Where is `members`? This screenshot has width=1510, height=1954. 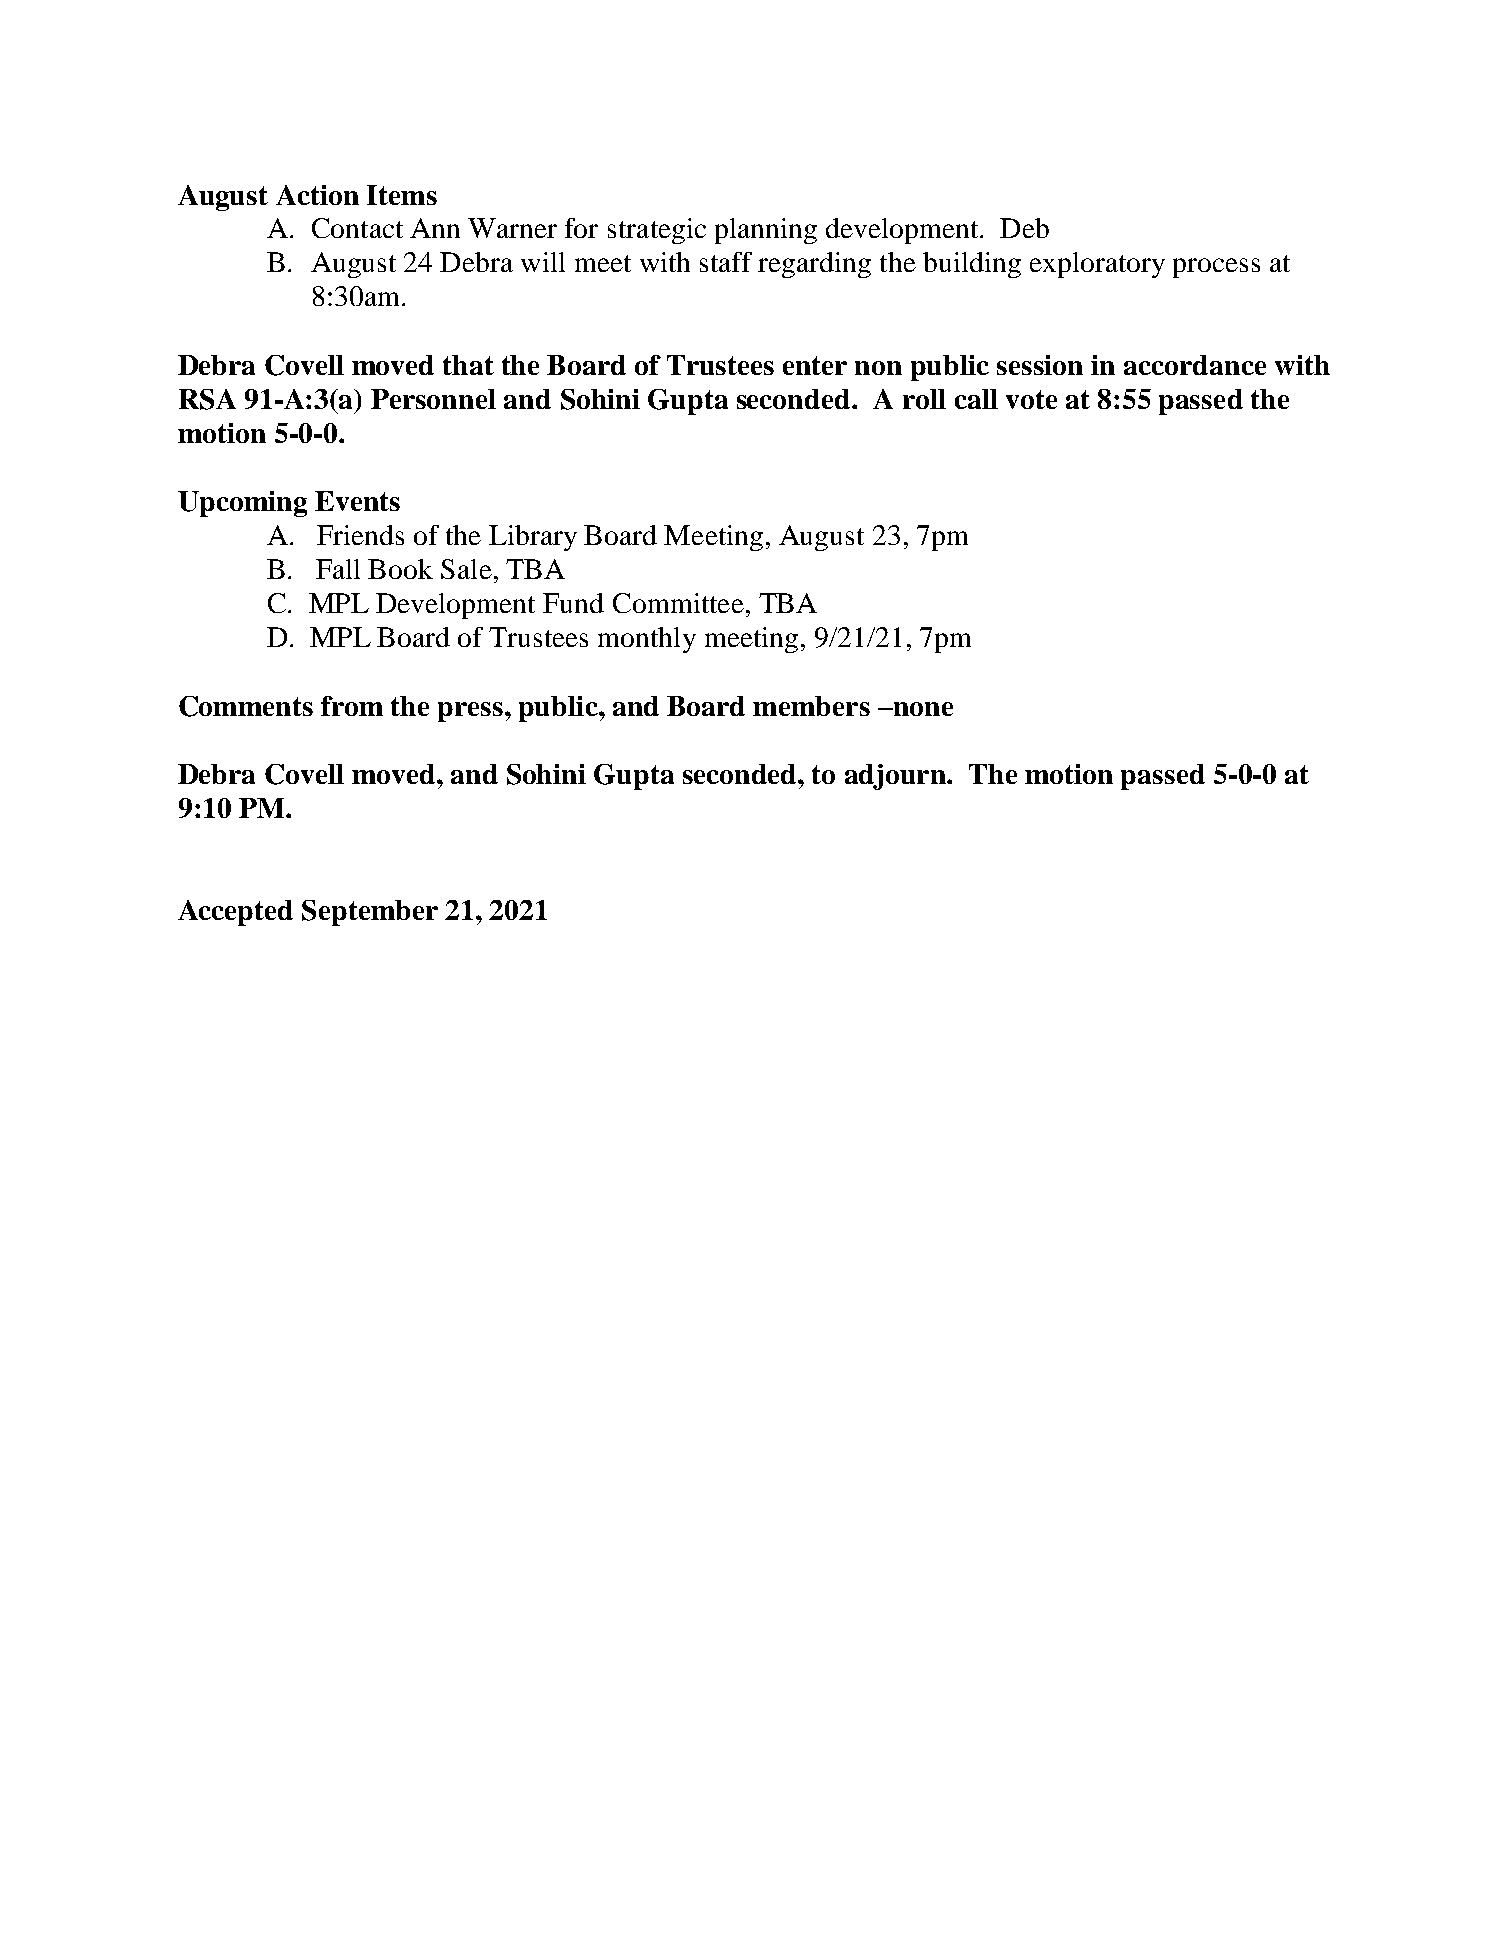
members is located at coordinates (811, 706).
